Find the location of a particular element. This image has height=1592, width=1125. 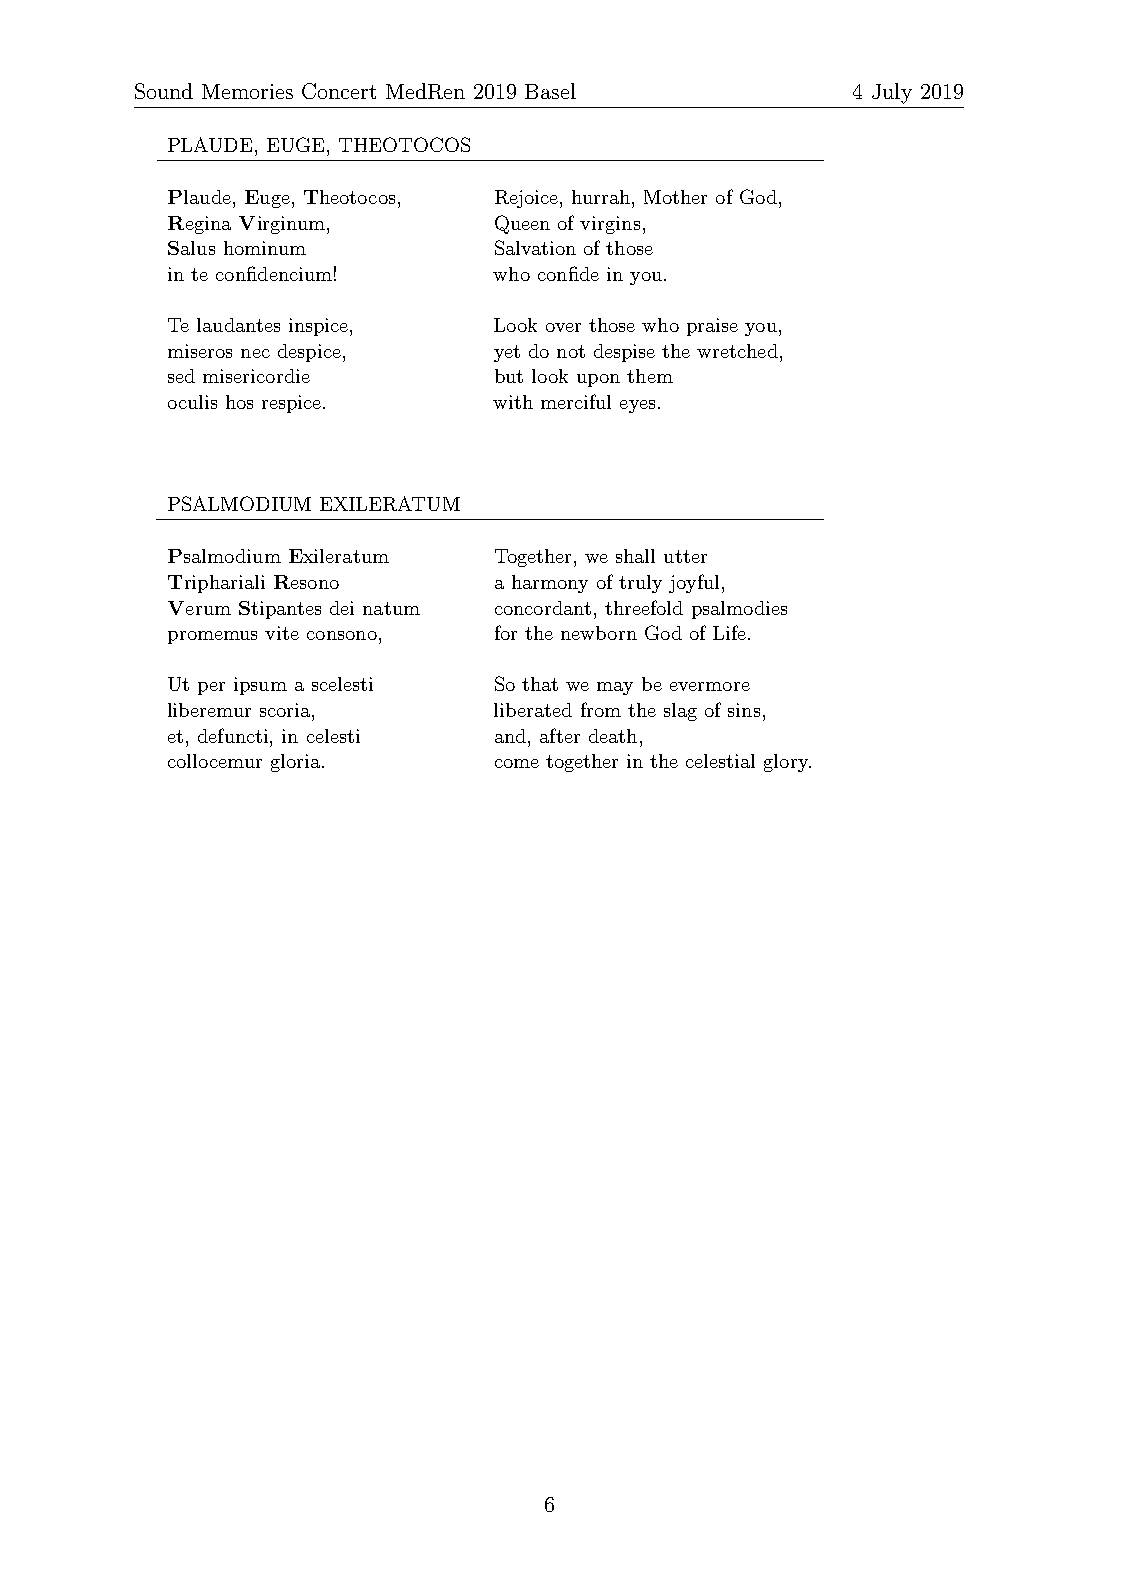

Mother is located at coordinates (675, 197).
